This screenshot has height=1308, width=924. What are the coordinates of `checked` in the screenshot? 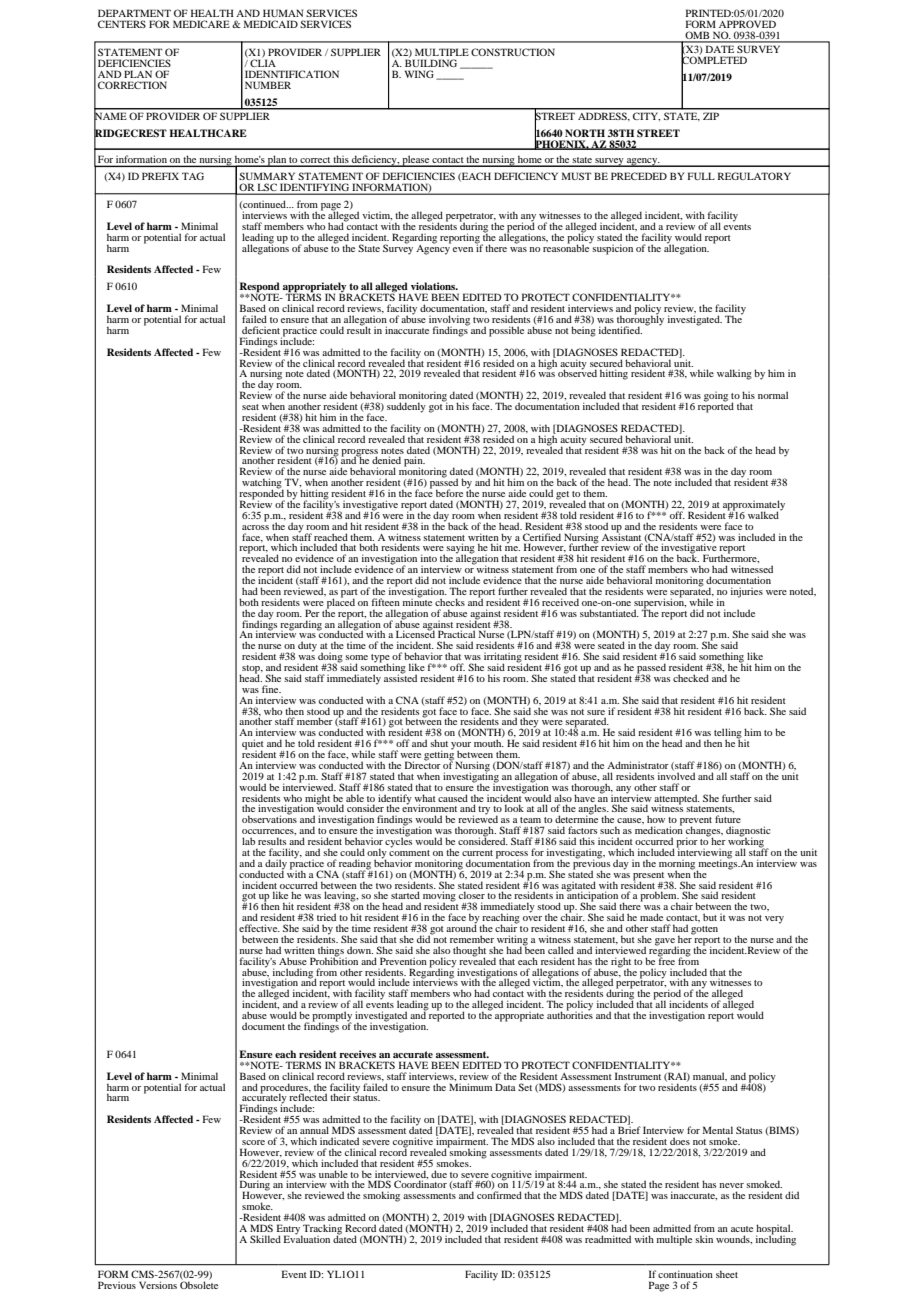 It's located at (691, 678).
